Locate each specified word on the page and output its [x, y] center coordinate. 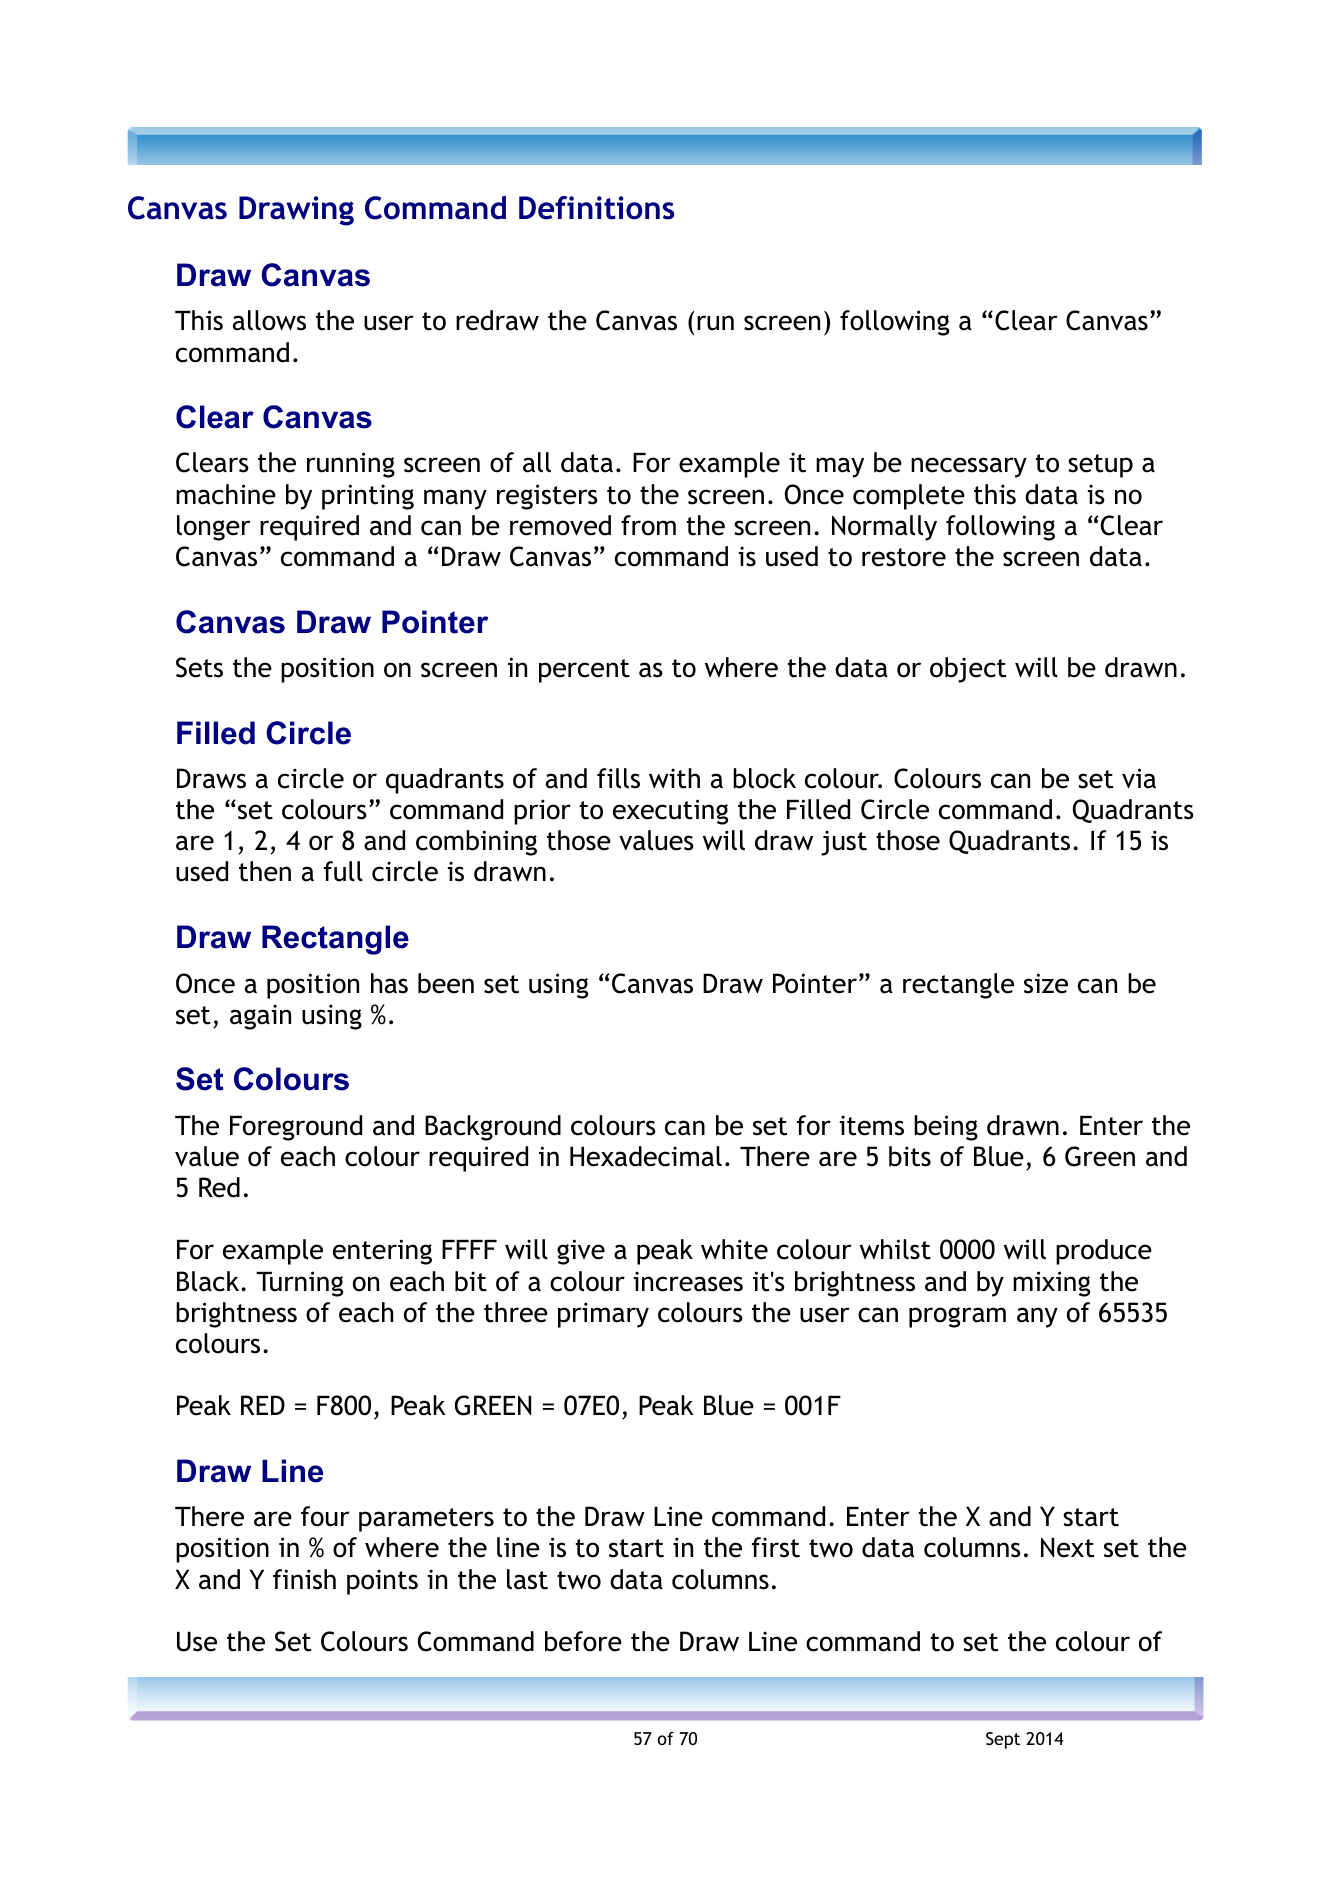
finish [304, 1579]
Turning [299, 1284]
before [583, 1641]
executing [670, 812]
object [968, 670]
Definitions [596, 208]
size [1046, 983]
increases [688, 1281]
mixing [1051, 1284]
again [260, 1017]
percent [584, 671]
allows [269, 320]
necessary [969, 467]
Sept [1003, 1740]
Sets [199, 667]
